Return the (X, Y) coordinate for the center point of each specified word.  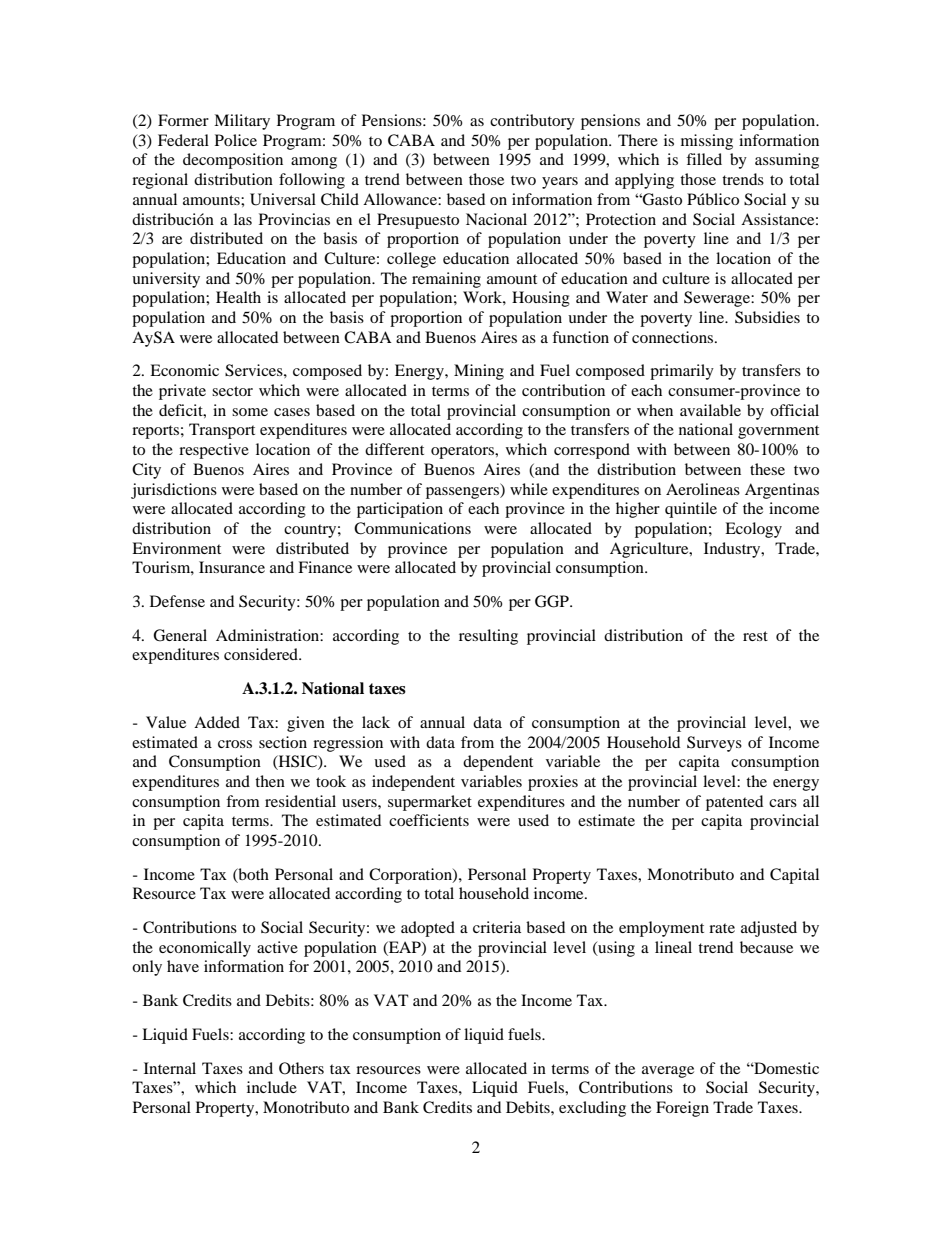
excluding (592, 1109)
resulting (488, 637)
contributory (532, 122)
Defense (177, 601)
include (272, 1087)
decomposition (233, 161)
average (668, 1072)
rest (755, 636)
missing (707, 142)
